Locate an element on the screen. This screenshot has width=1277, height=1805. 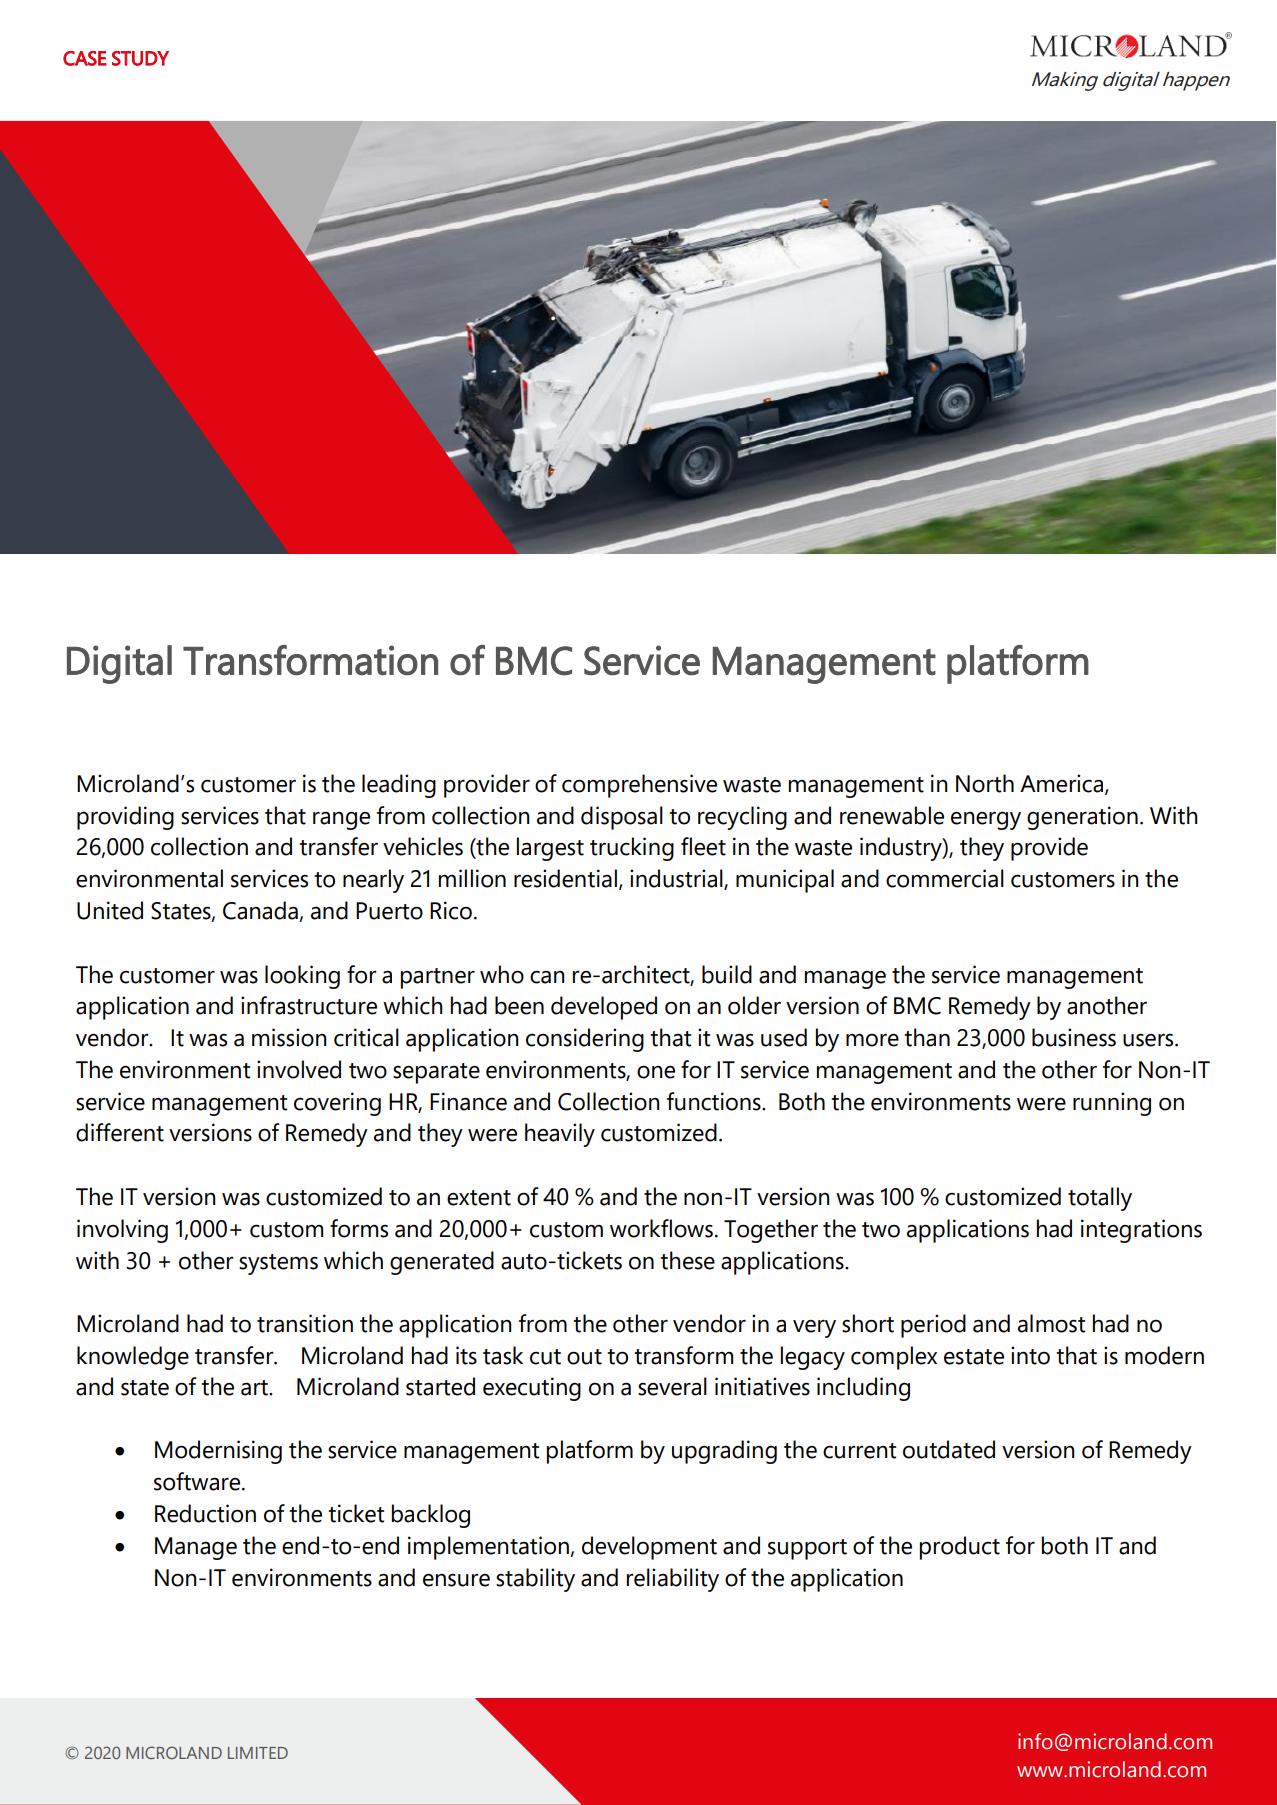
providing is located at coordinates (125, 818).
